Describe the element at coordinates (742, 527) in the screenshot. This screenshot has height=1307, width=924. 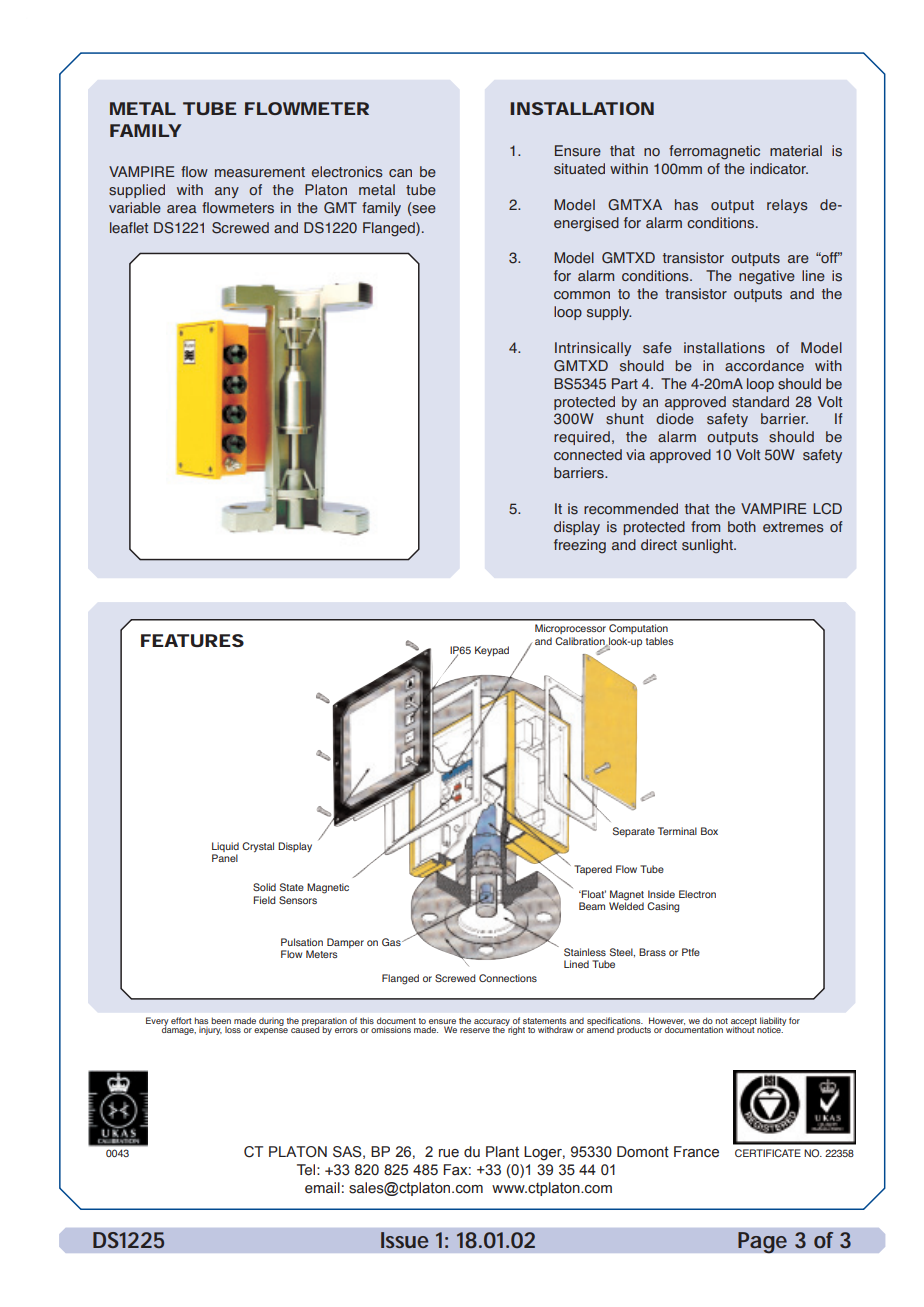
I see `both` at that location.
